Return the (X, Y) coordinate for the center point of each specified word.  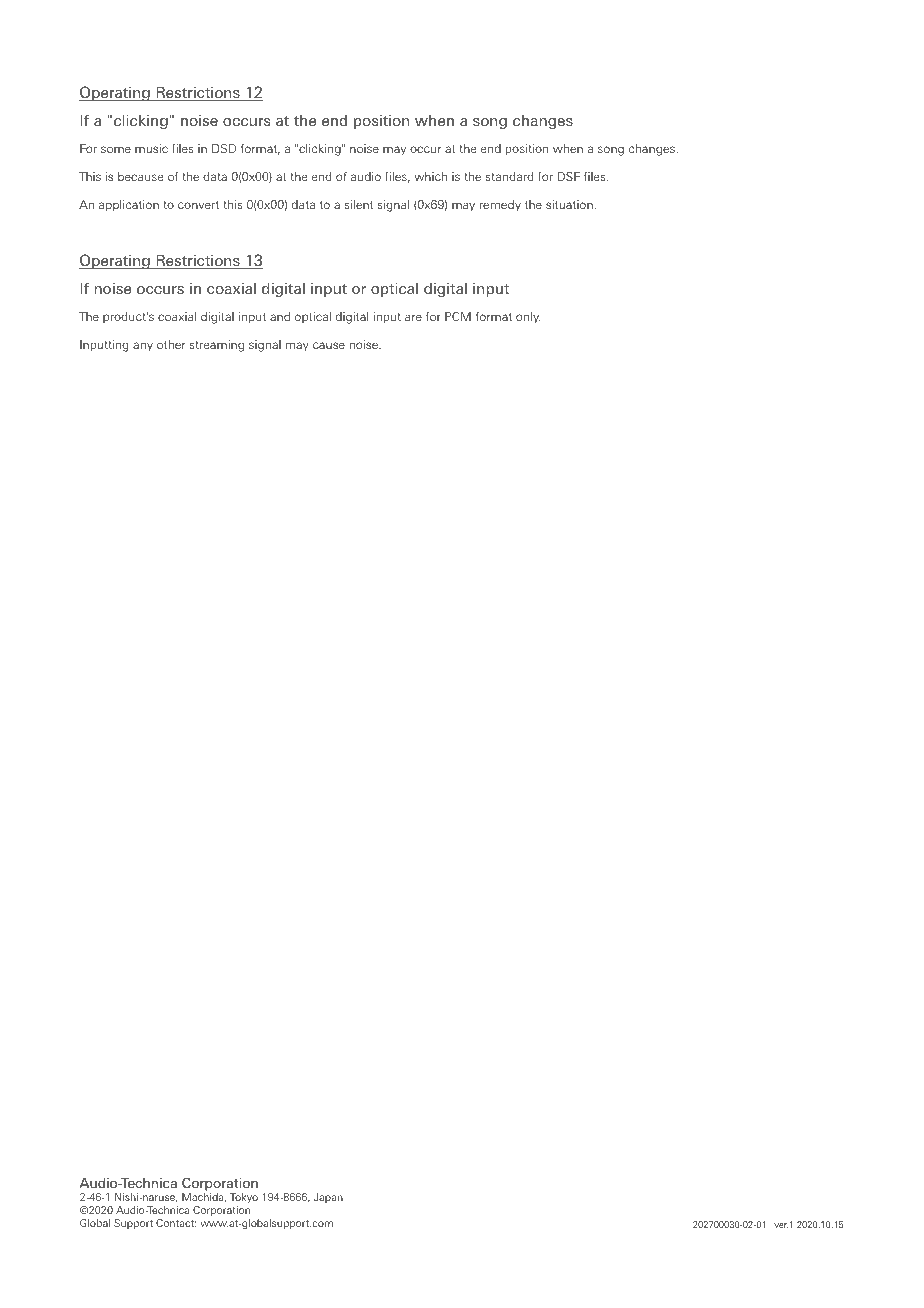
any (143, 346)
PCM (458, 316)
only (528, 318)
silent (358, 204)
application (129, 206)
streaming (216, 346)
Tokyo (244, 1198)
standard (509, 176)
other (171, 344)
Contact (176, 1223)
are (413, 317)
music (151, 148)
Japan (328, 1198)
